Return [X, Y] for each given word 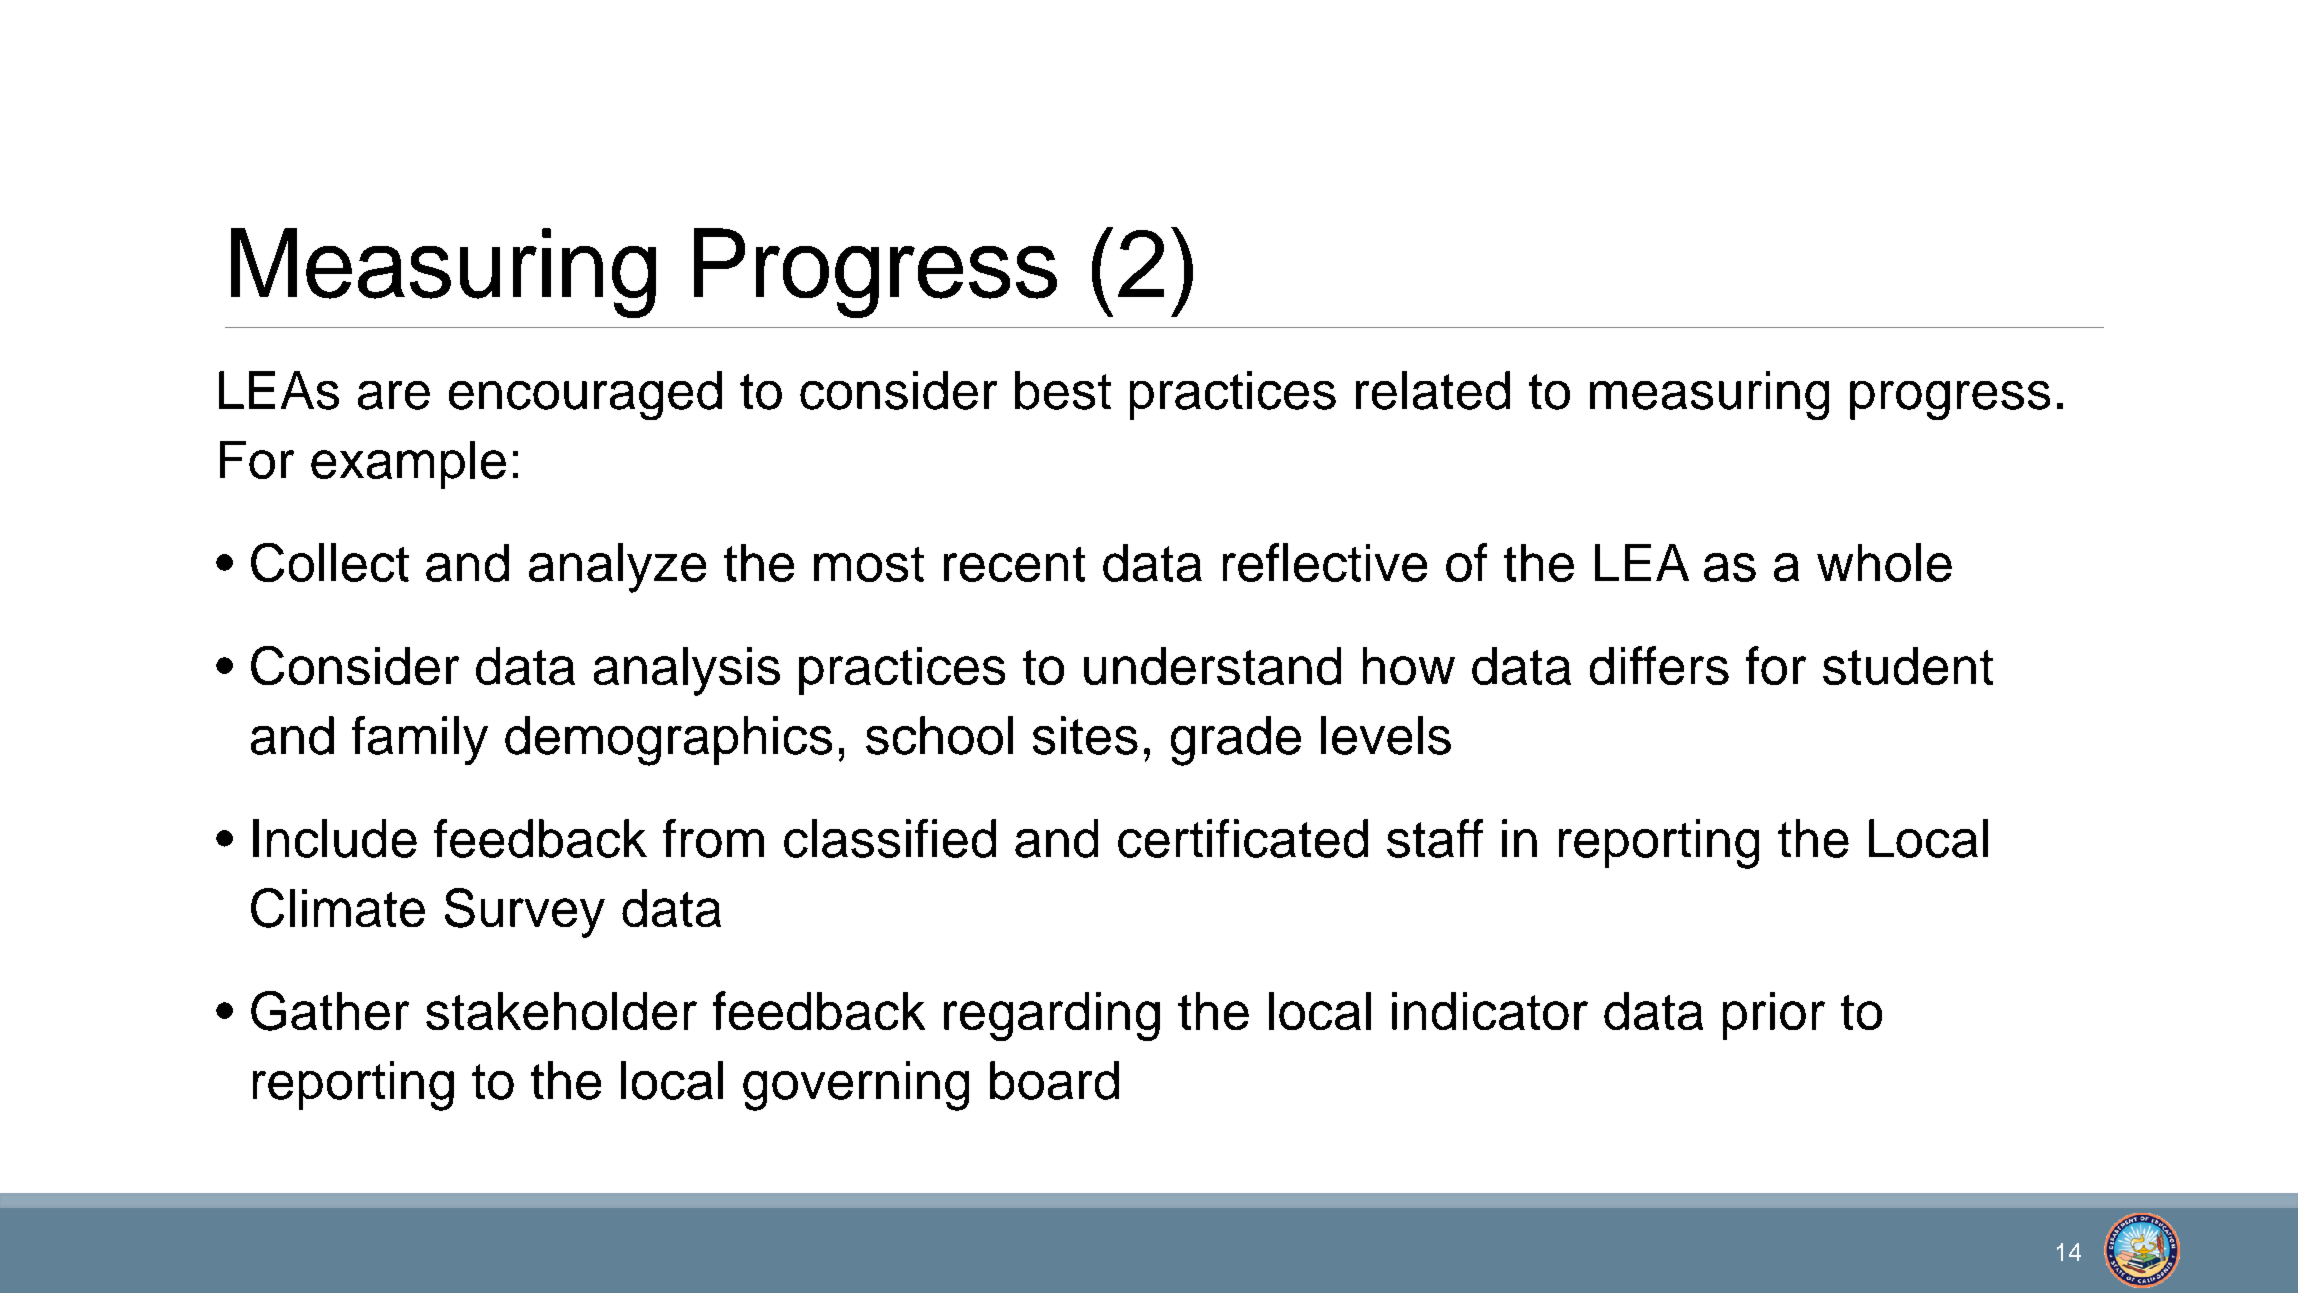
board [1054, 1080]
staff [1435, 838]
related [1433, 390]
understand [1212, 666]
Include [335, 838]
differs [1659, 665]
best [1063, 390]
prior [1774, 1016]
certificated [1243, 838]
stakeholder [561, 1011]
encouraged [585, 395]
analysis [687, 671]
